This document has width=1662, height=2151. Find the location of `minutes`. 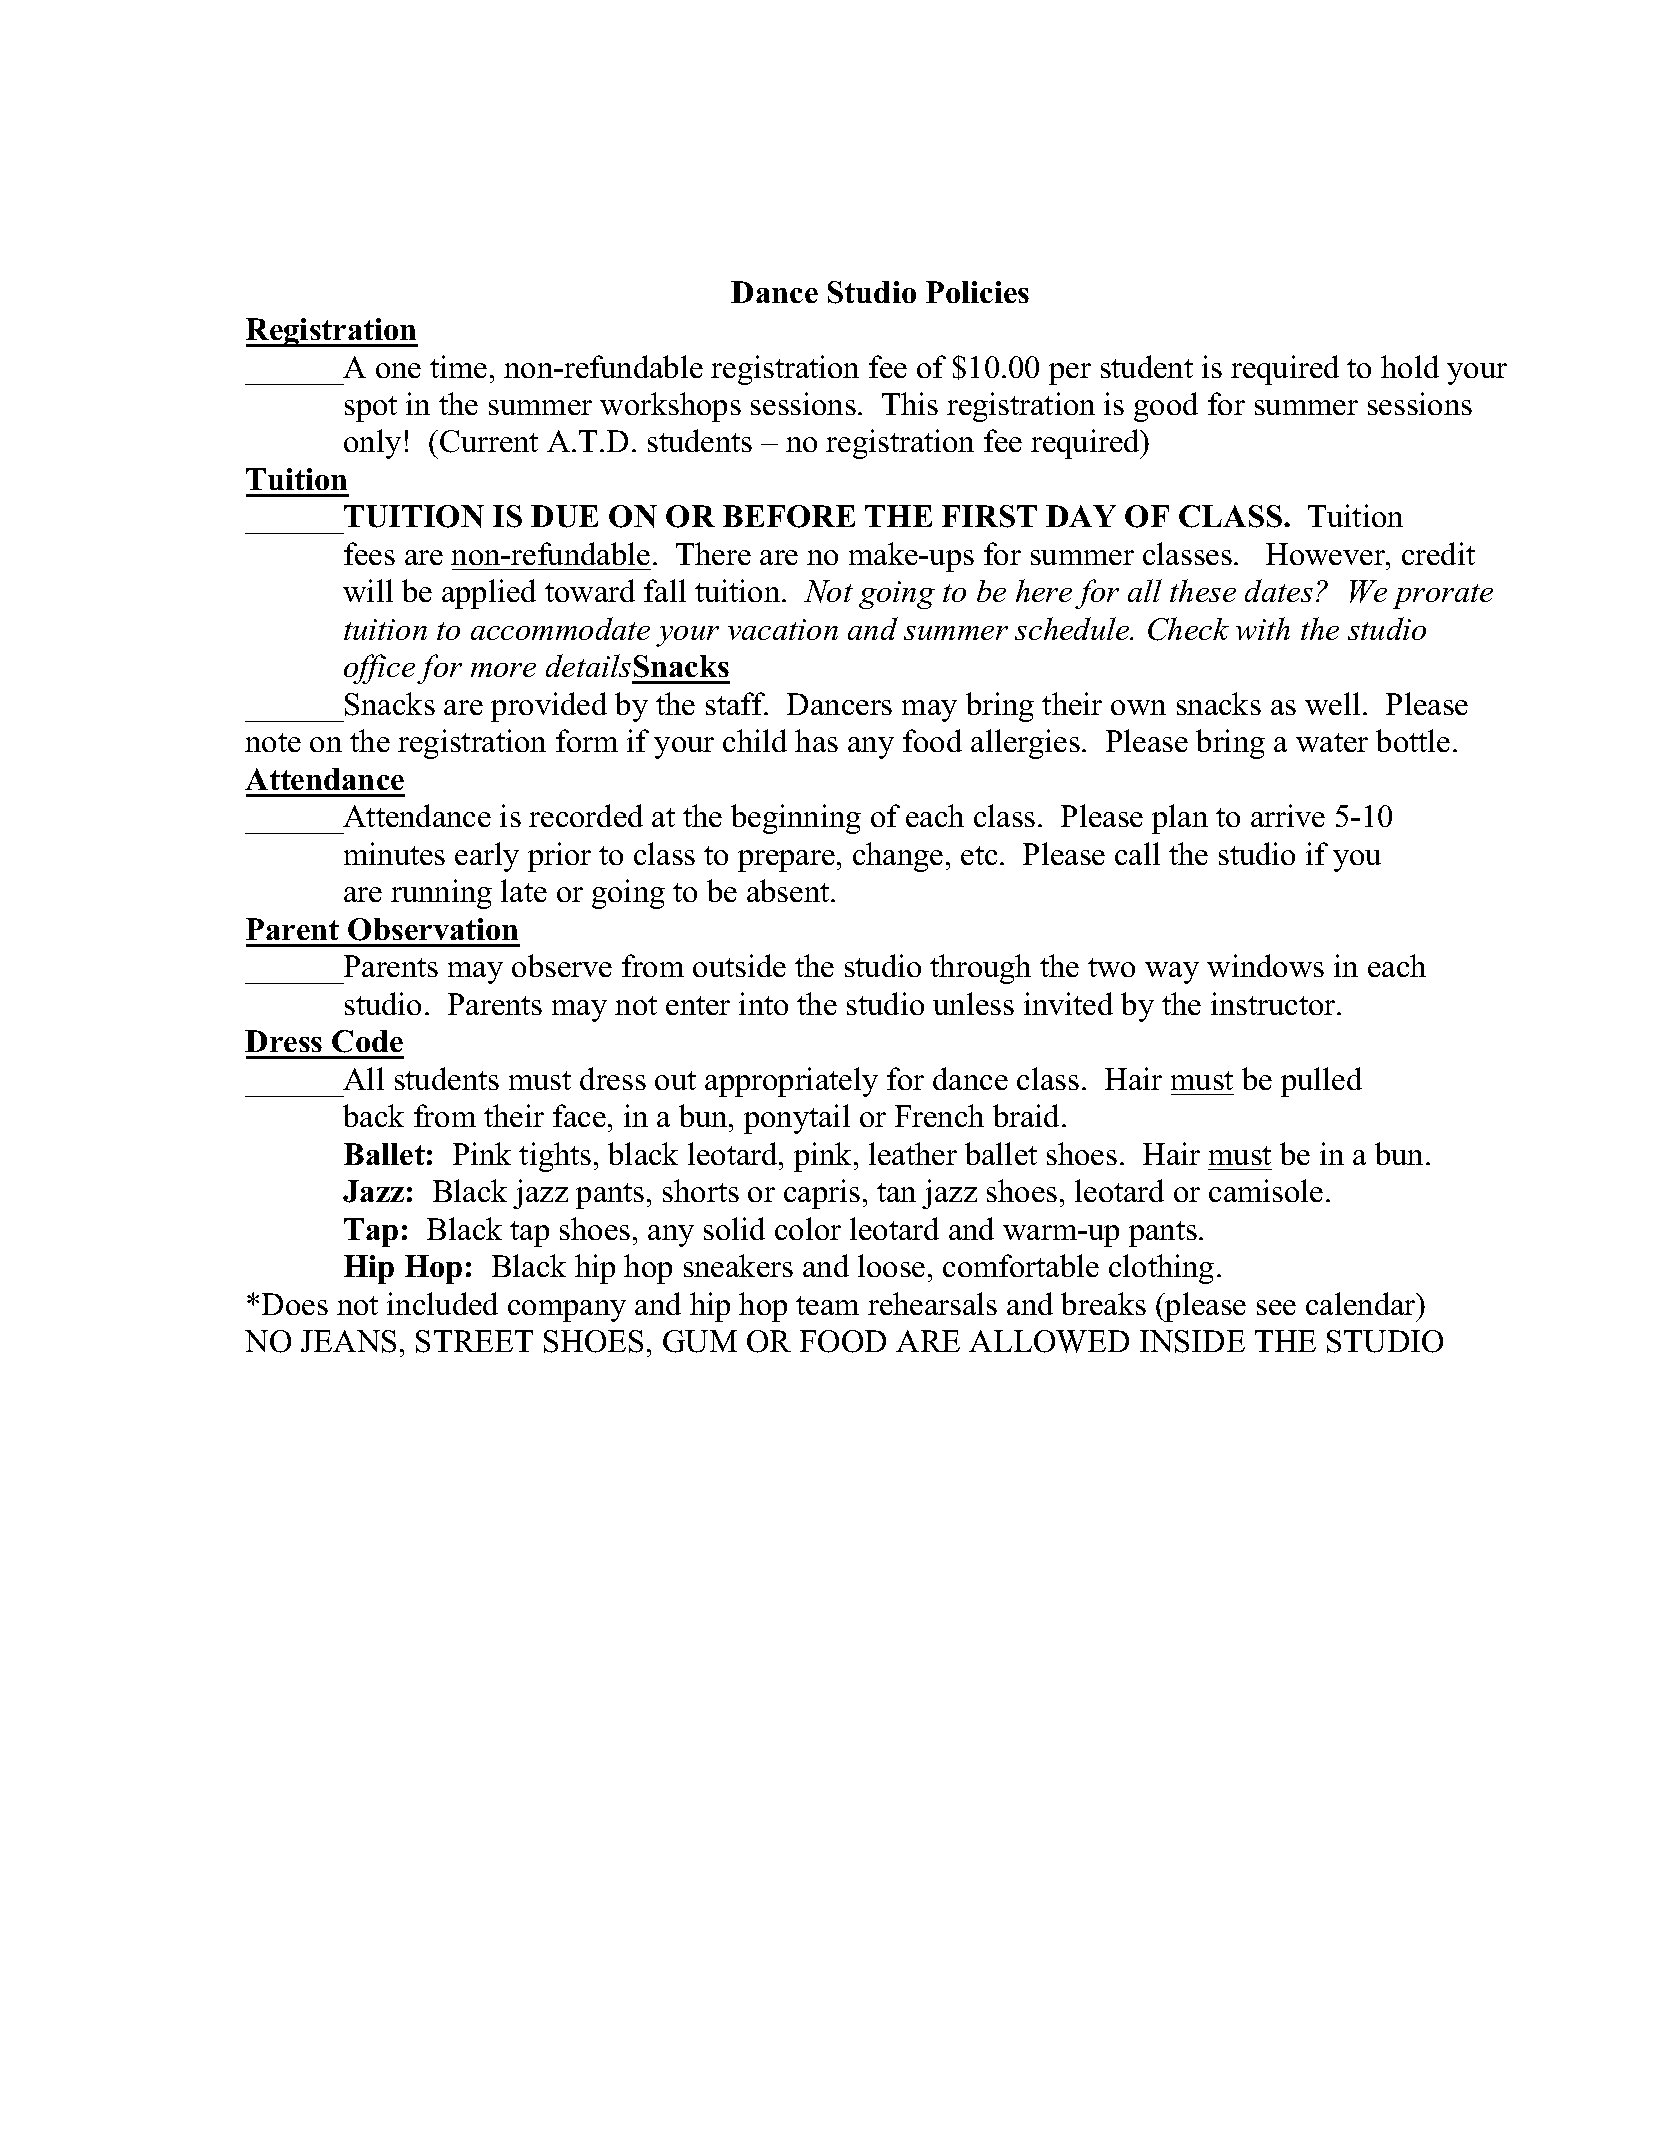

minutes is located at coordinates (394, 853).
